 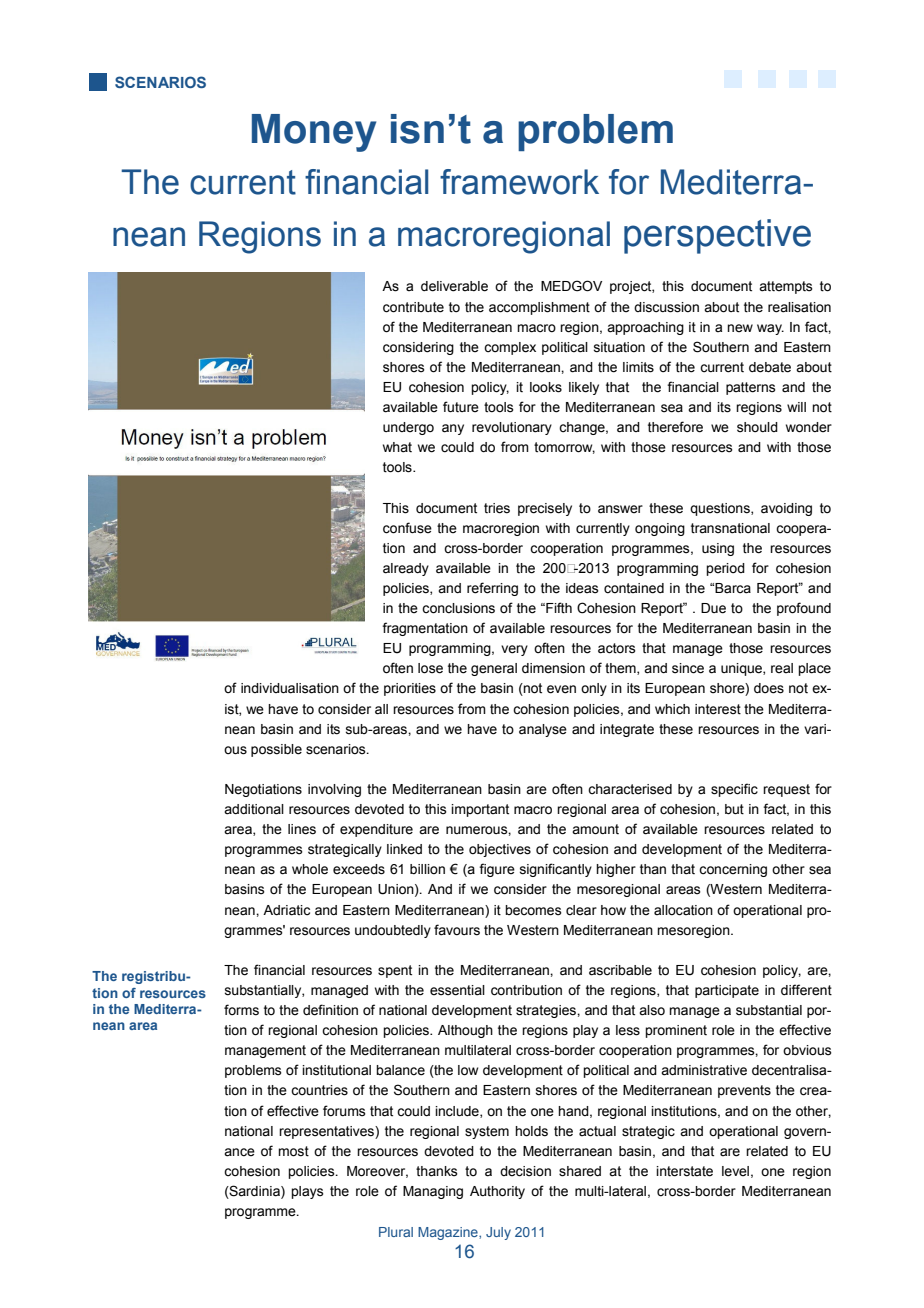 What do you see at coordinates (314, 133) in the page?
I see `Money` at bounding box center [314, 133].
